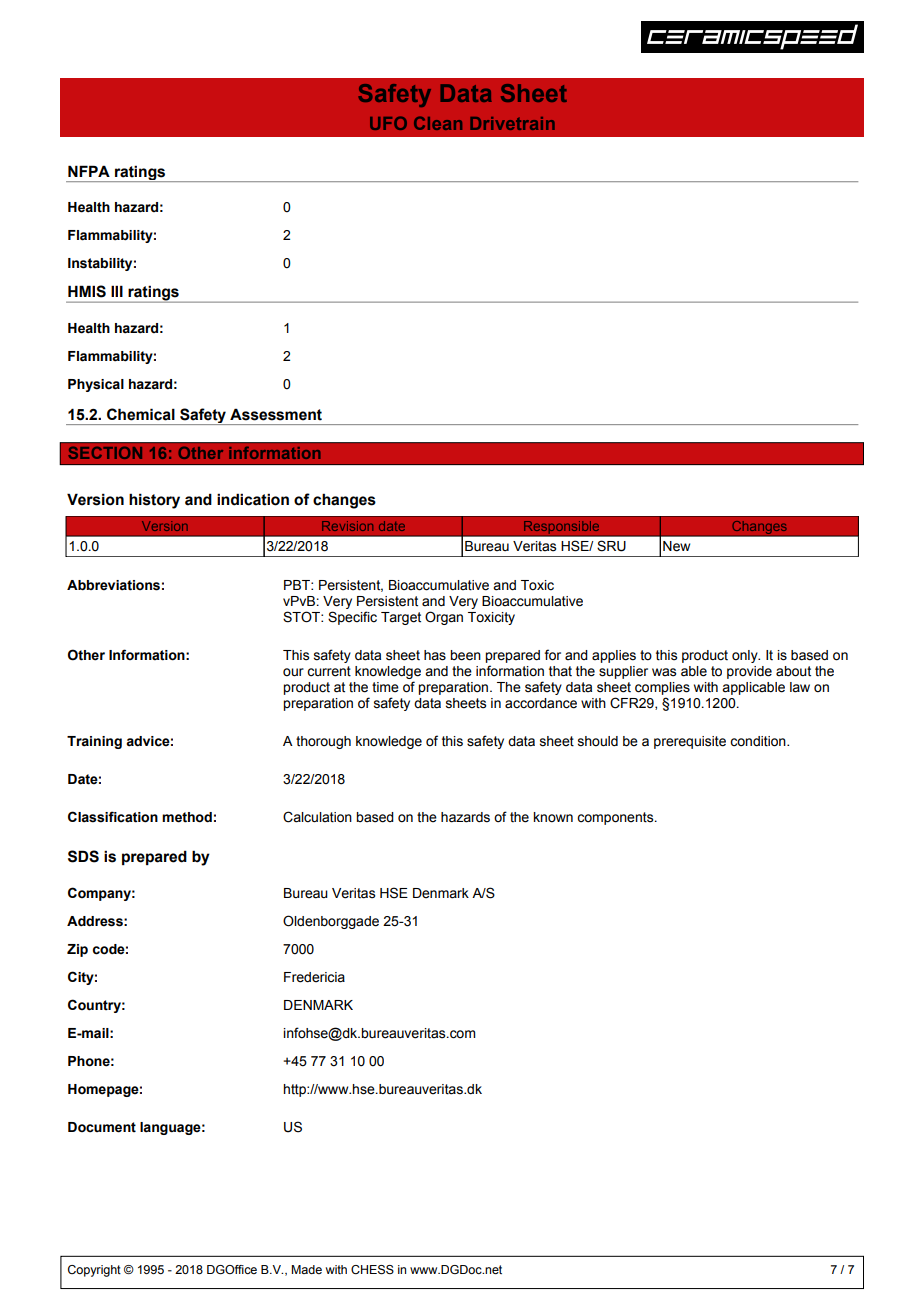 This screenshot has height=1308, width=924. I want to click on provide, so click(749, 672).
